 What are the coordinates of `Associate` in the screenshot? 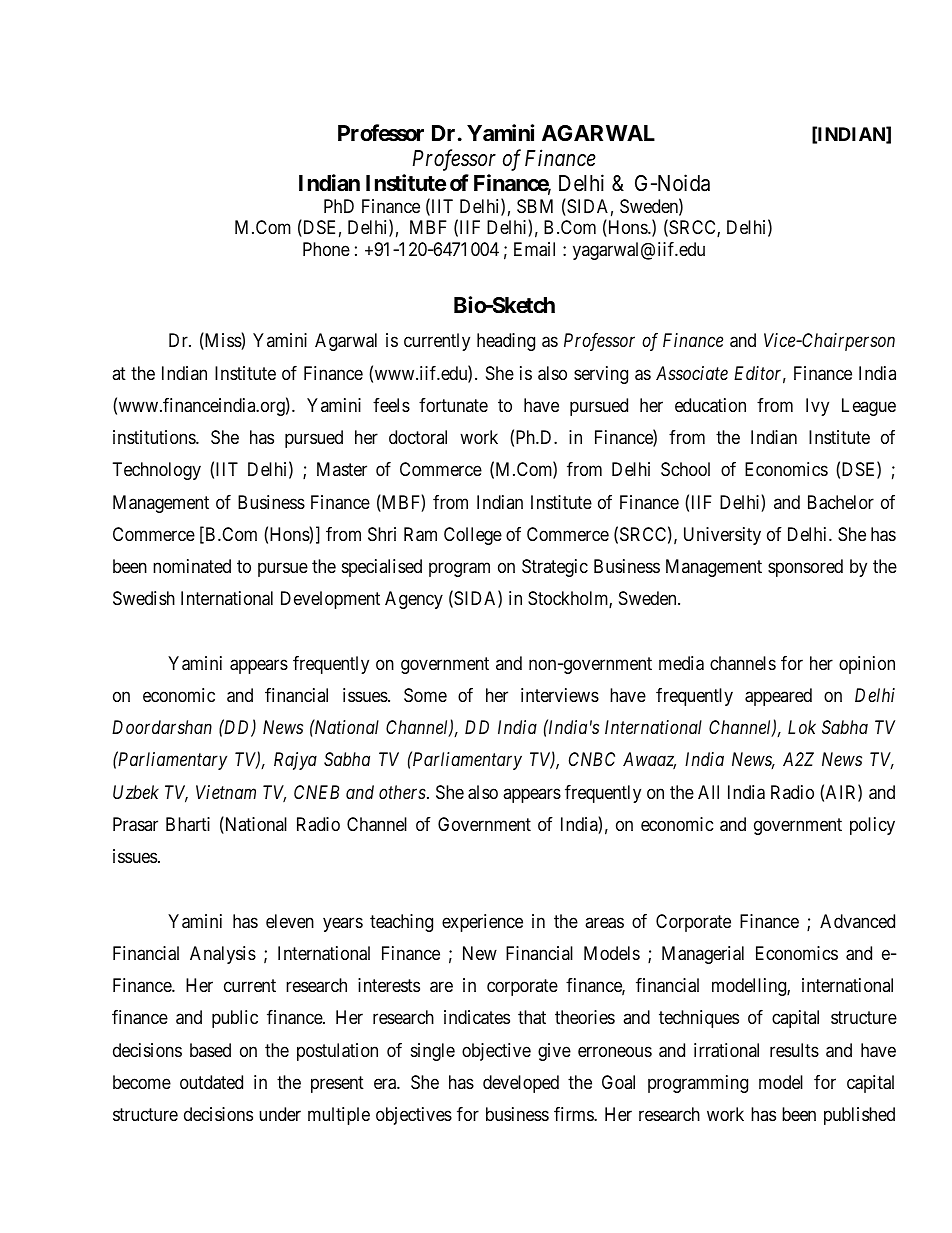 It's located at (692, 373).
